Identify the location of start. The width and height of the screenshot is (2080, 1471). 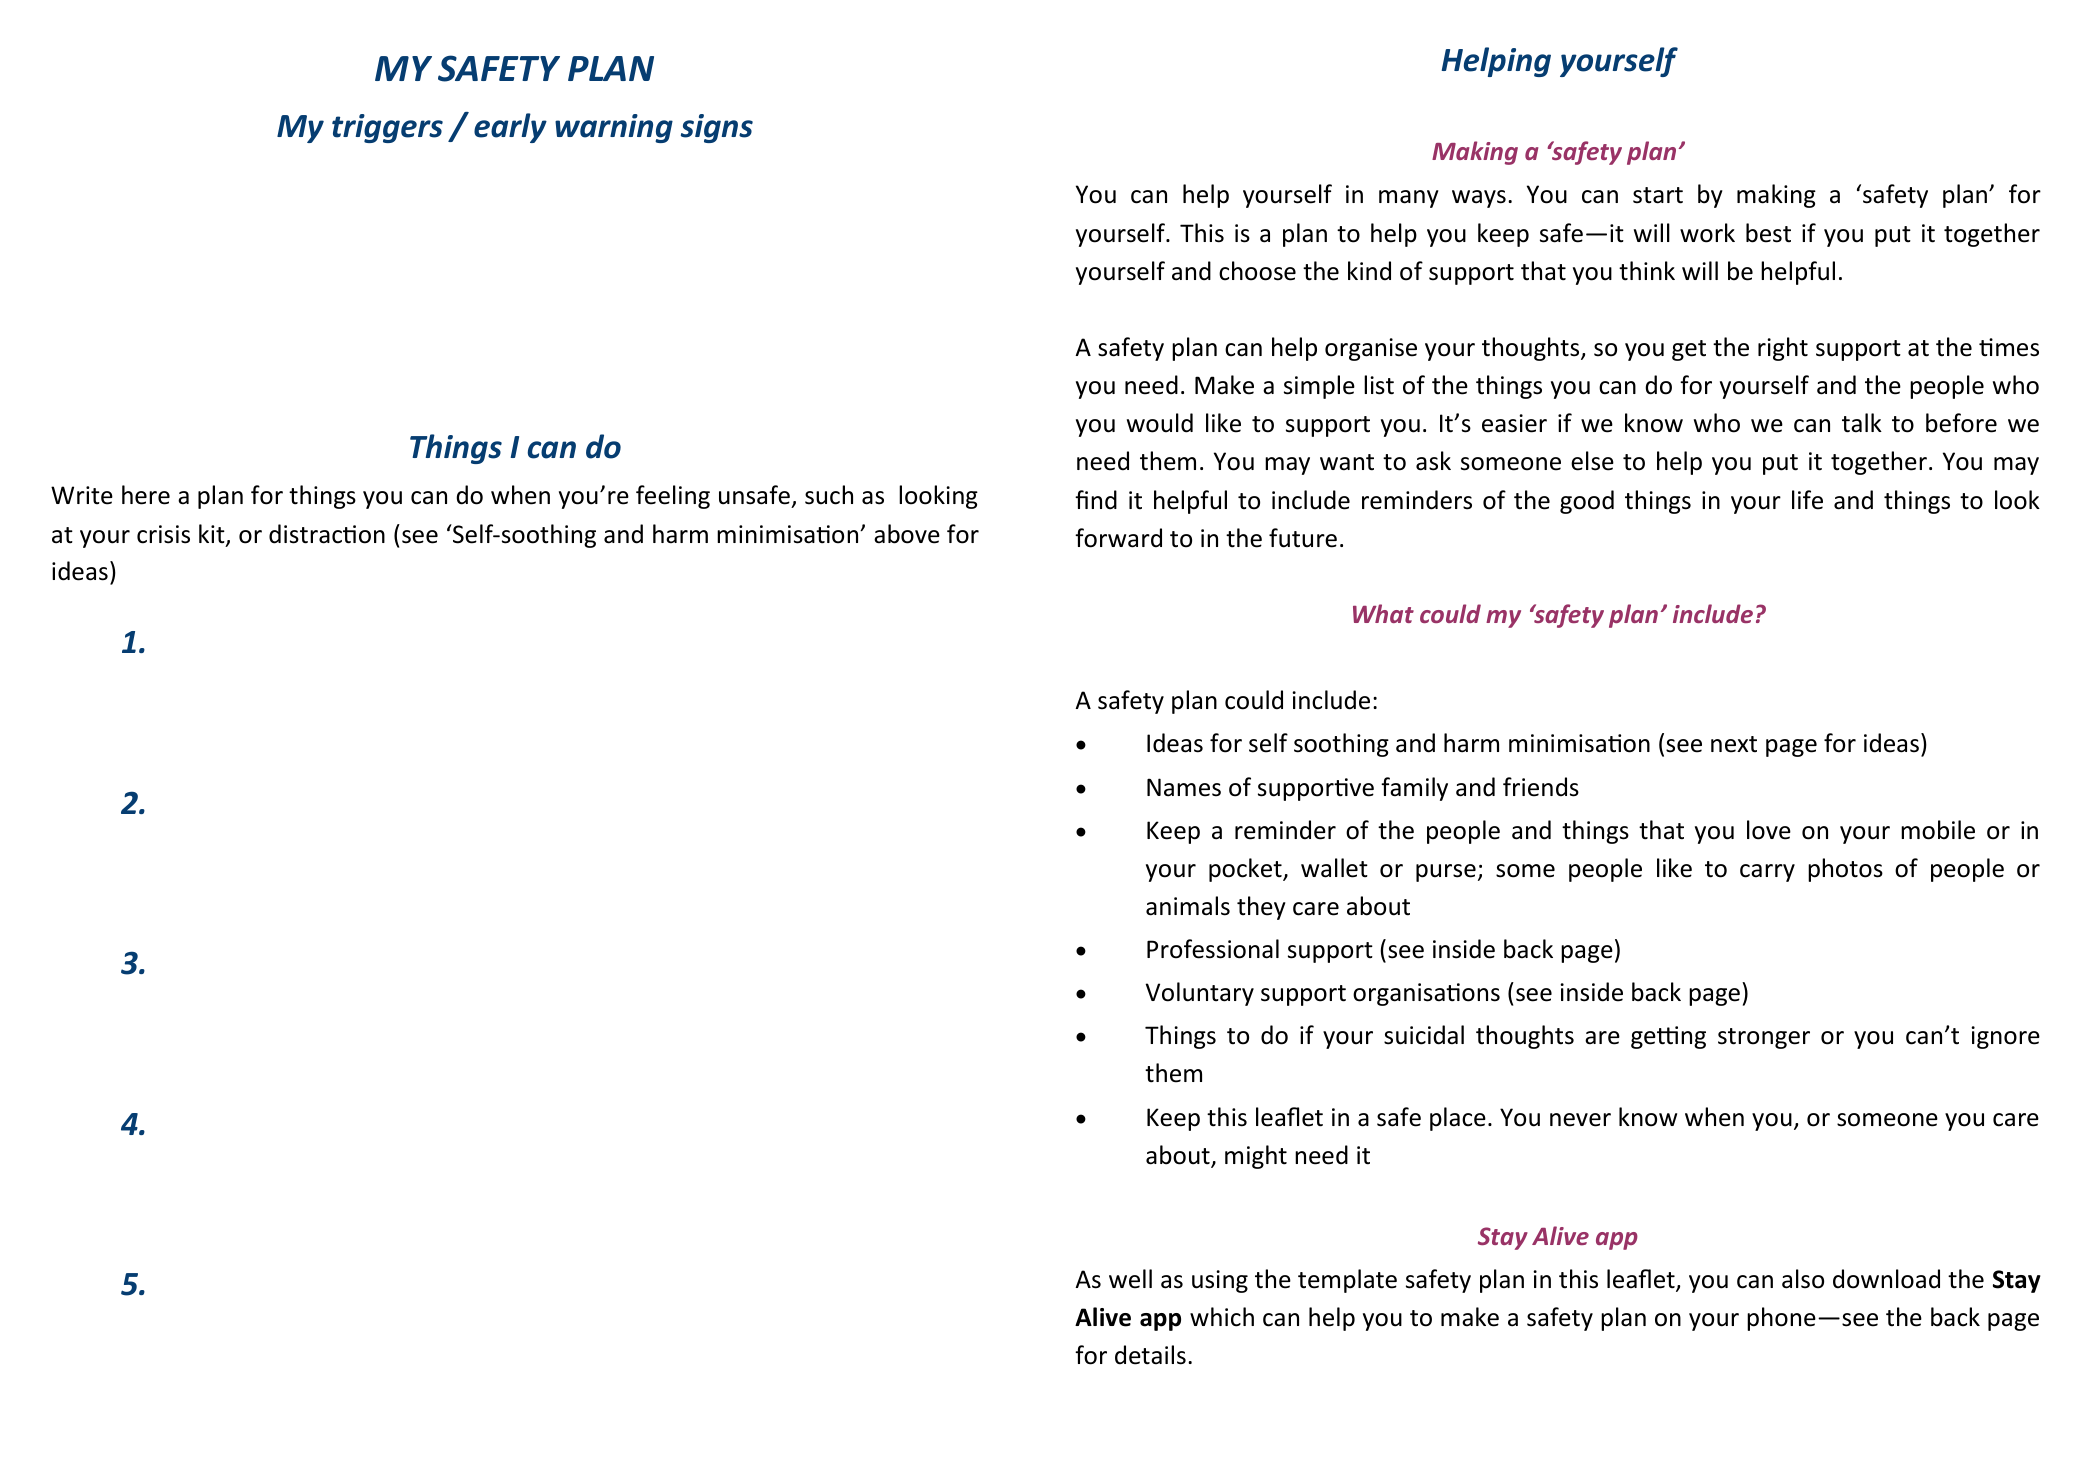
(1658, 195).
